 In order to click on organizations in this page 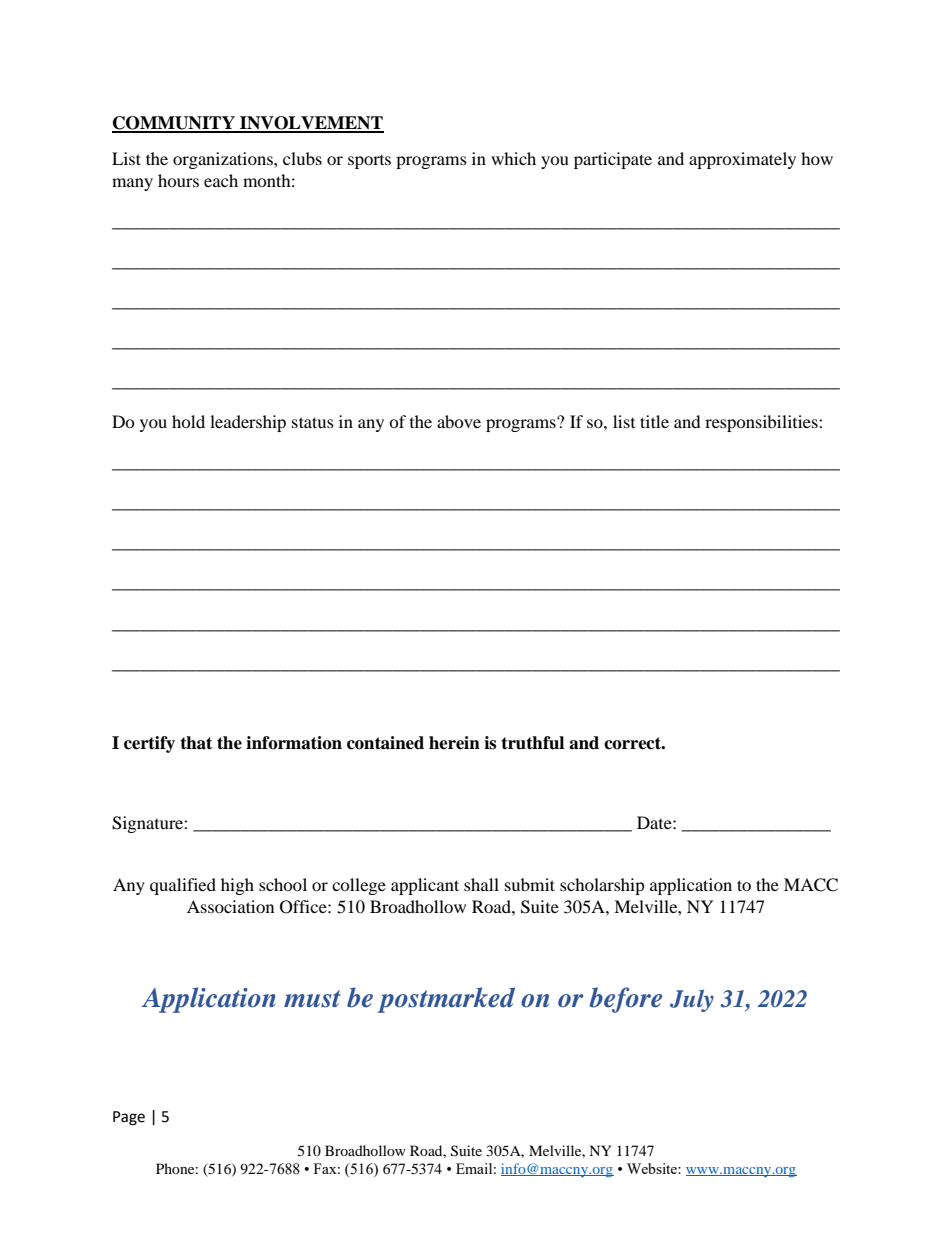, I will do `click(224, 160)`.
